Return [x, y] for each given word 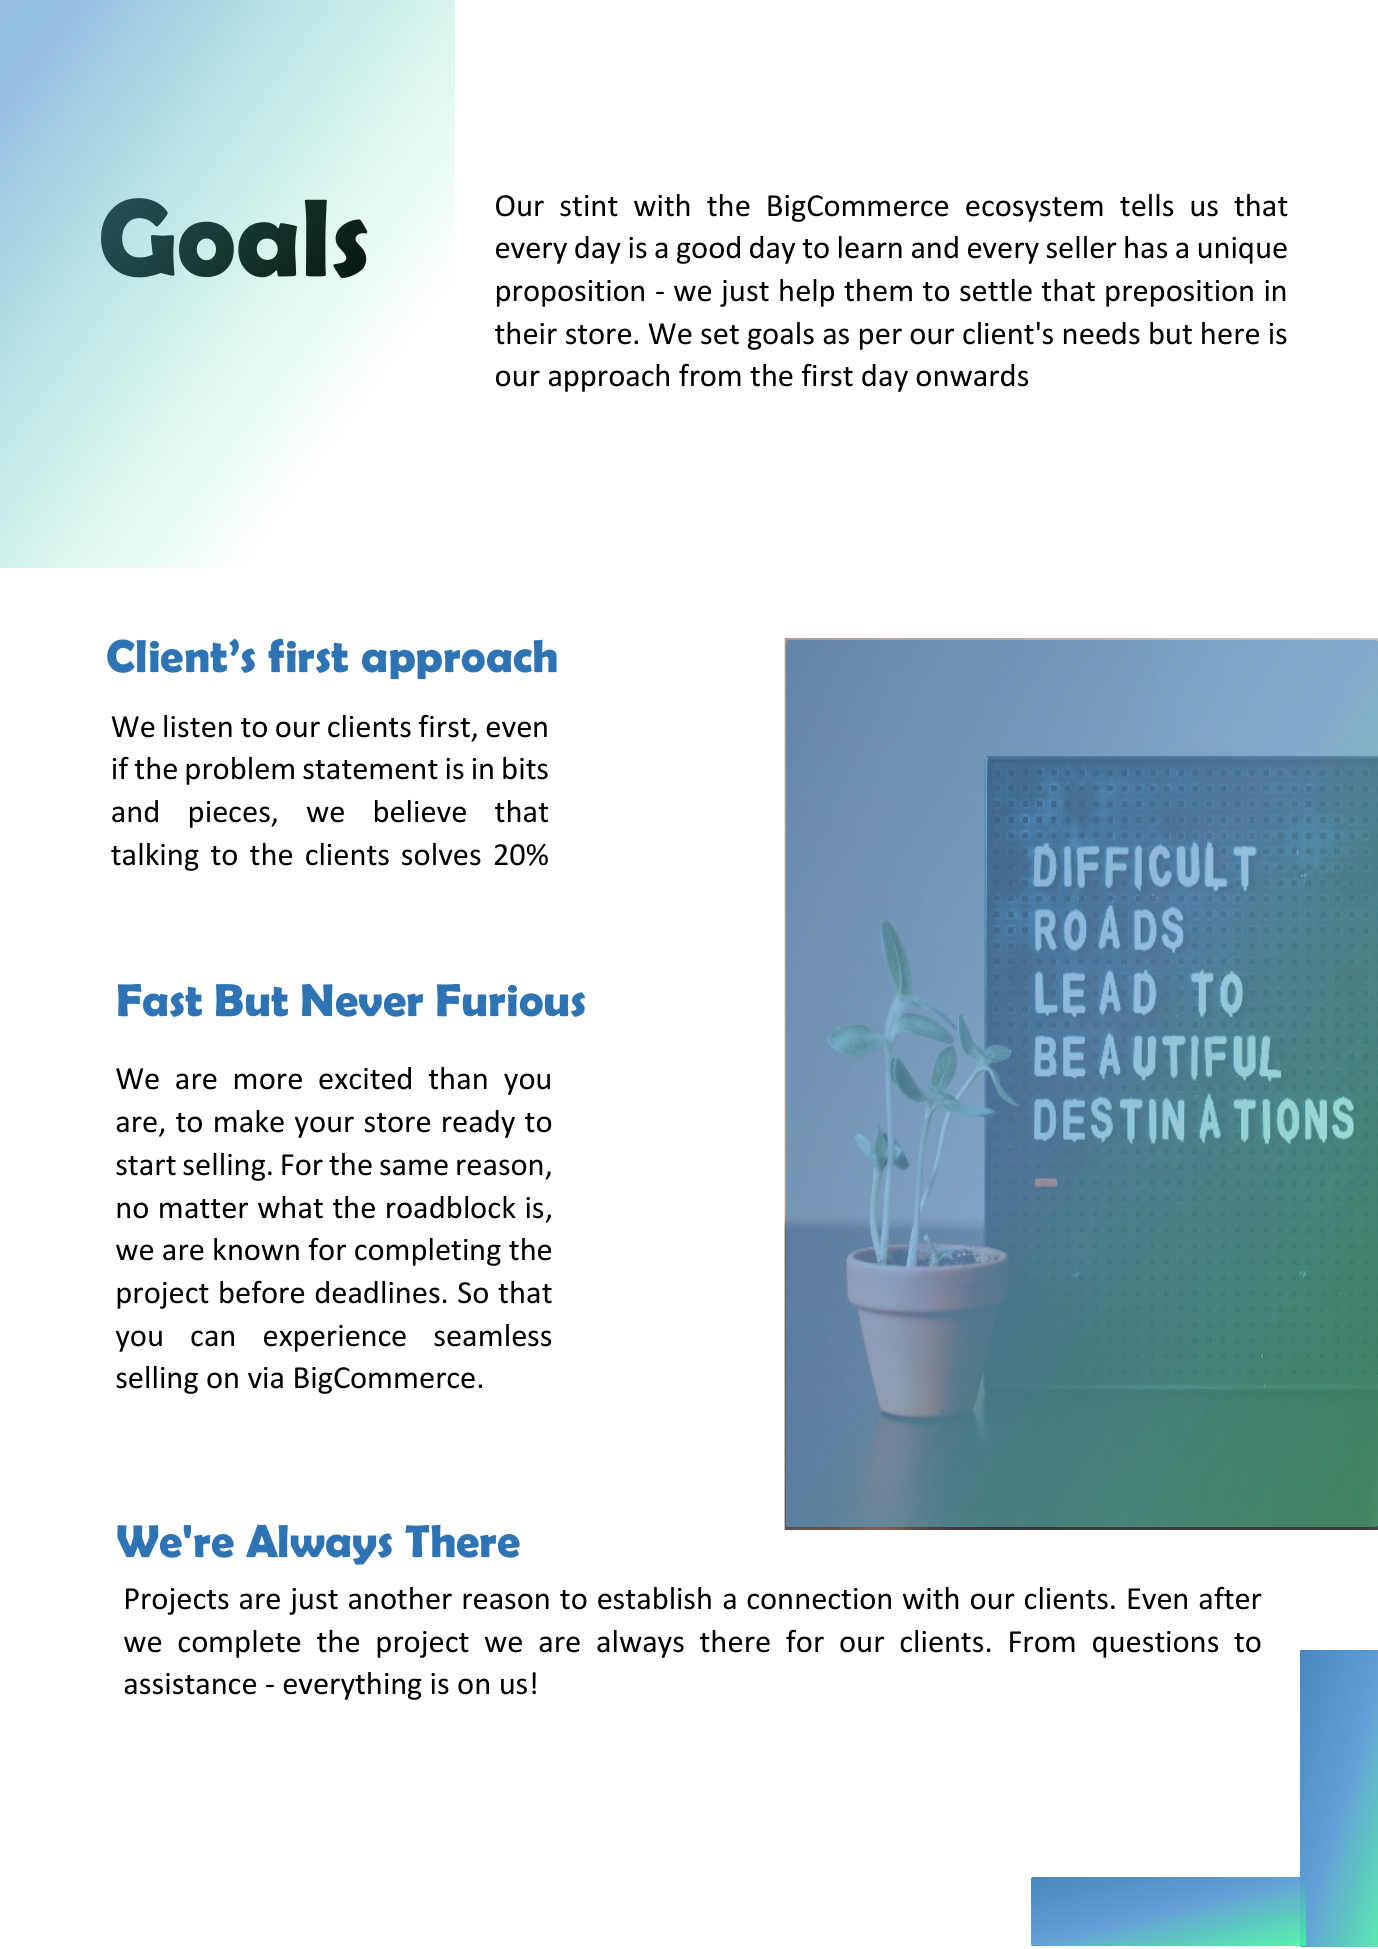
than [458, 1078]
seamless [492, 1335]
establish [654, 1598]
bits [525, 768]
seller [1082, 247]
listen [198, 726]
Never [362, 1000]
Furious [511, 1000]
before [262, 1292]
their [526, 333]
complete [239, 1644]
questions [1155, 1644]
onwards [972, 375]
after [1230, 1598]
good [708, 250]
